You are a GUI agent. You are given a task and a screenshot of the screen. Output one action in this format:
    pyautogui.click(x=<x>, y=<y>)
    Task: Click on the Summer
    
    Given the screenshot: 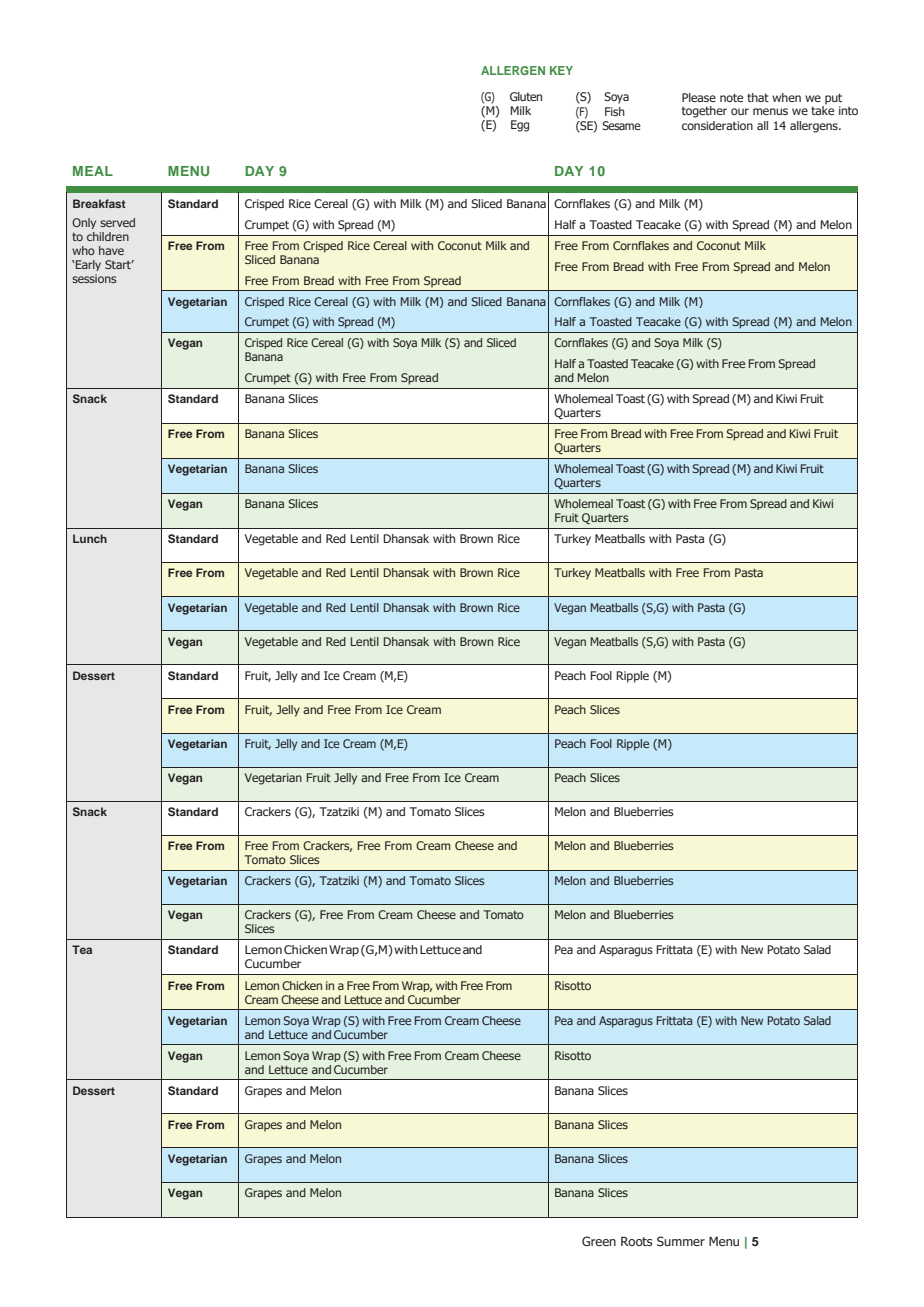 What is the action you would take?
    pyautogui.click(x=681, y=1241)
